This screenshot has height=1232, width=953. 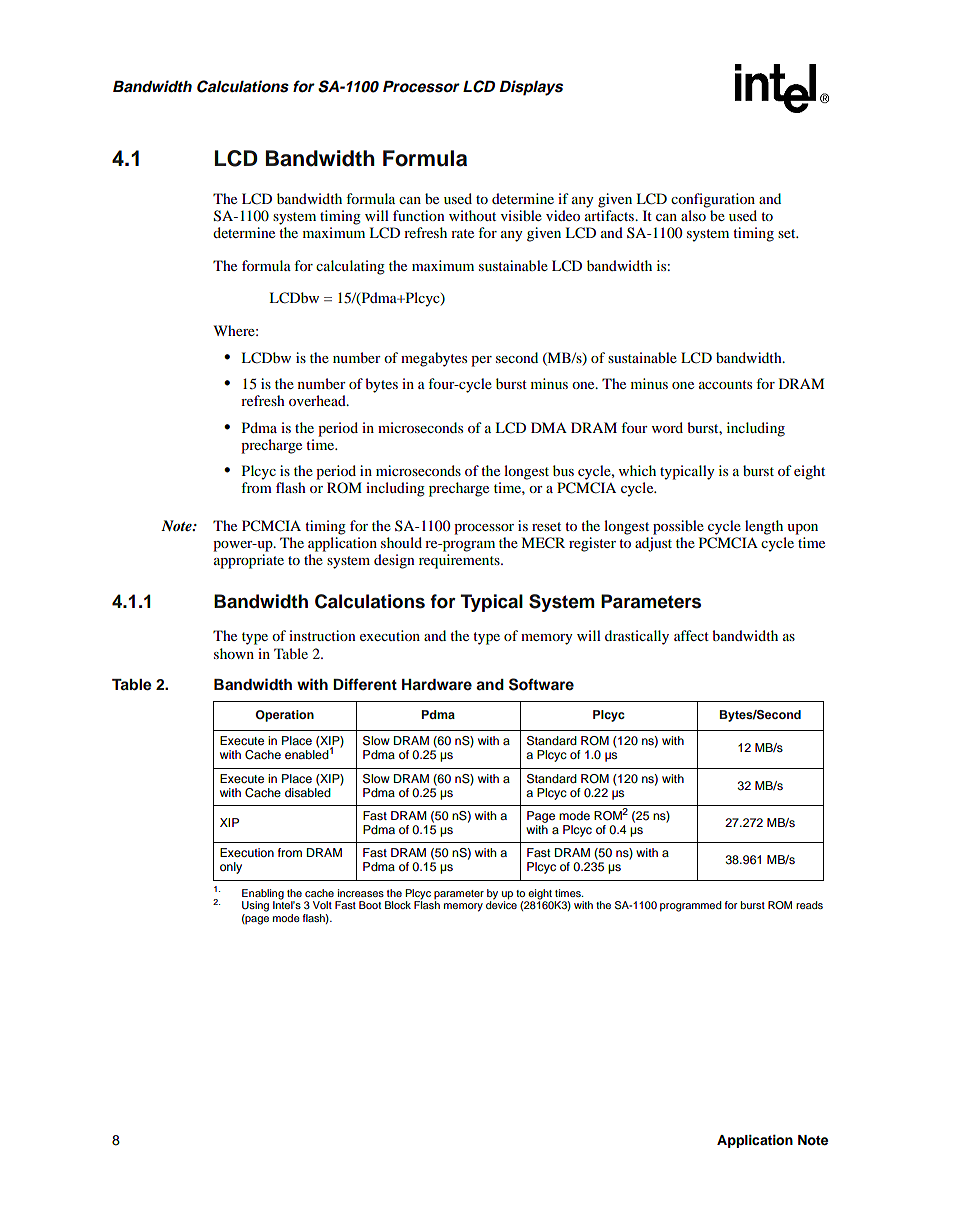 I want to click on configuration, so click(x=713, y=200).
